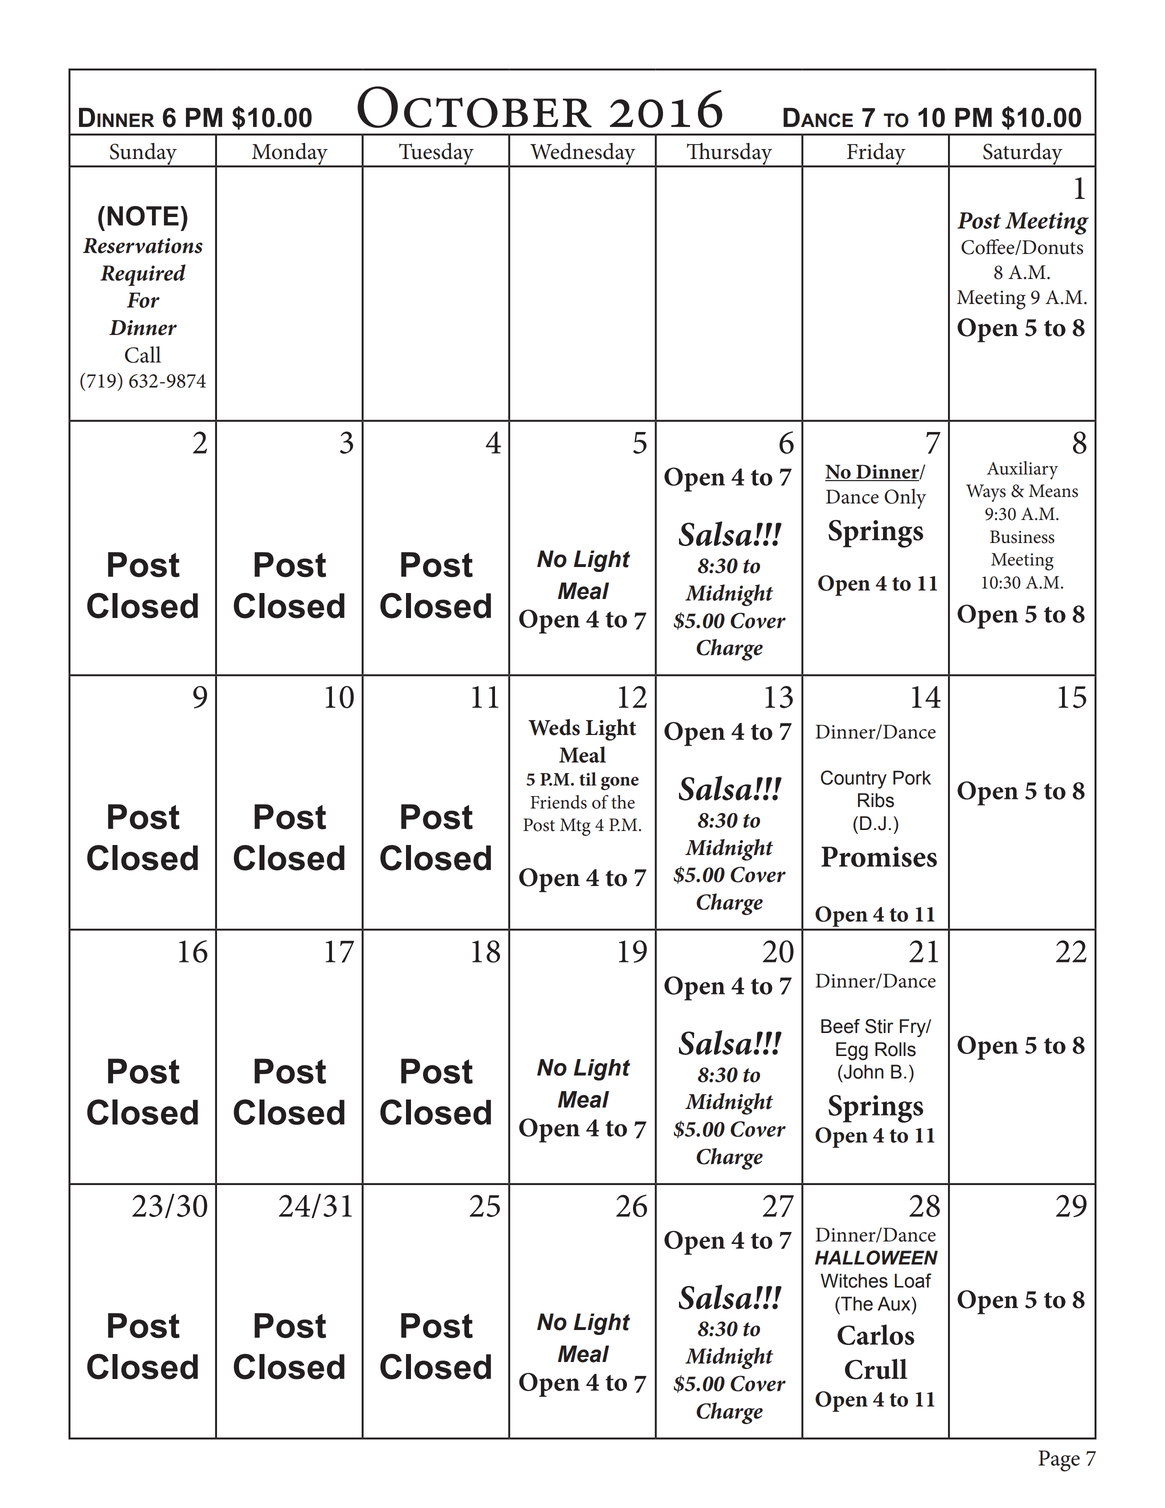 The width and height of the screenshot is (1165, 1508). What do you see at coordinates (583, 155) in the screenshot?
I see `Wednesday` at bounding box center [583, 155].
